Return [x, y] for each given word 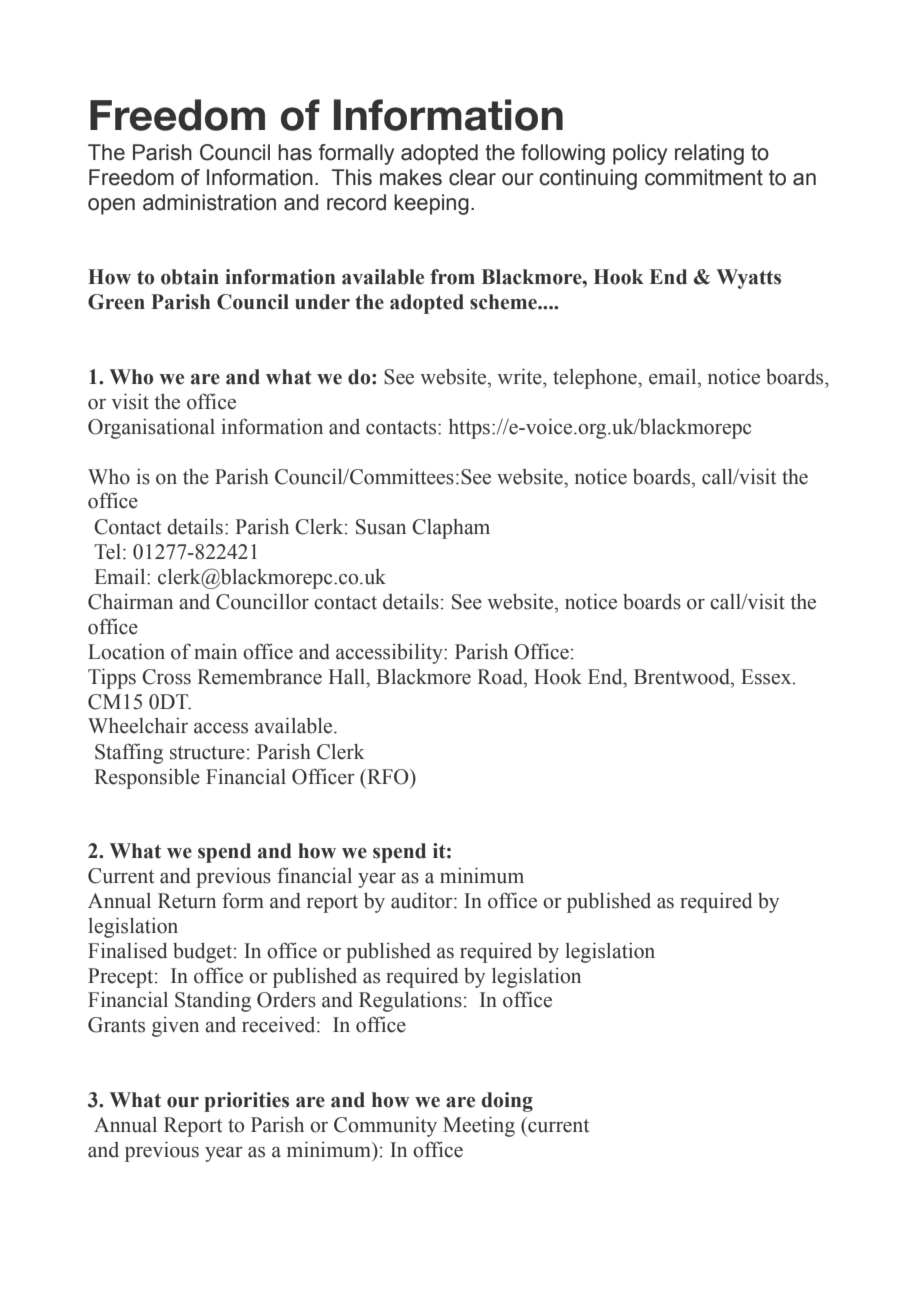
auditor [423, 901]
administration [209, 202]
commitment [704, 177]
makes [411, 177]
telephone [596, 379]
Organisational [151, 429]
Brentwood [683, 677]
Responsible [147, 779]
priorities [246, 1102]
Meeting [479, 1126]
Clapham [451, 529]
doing [507, 1102]
